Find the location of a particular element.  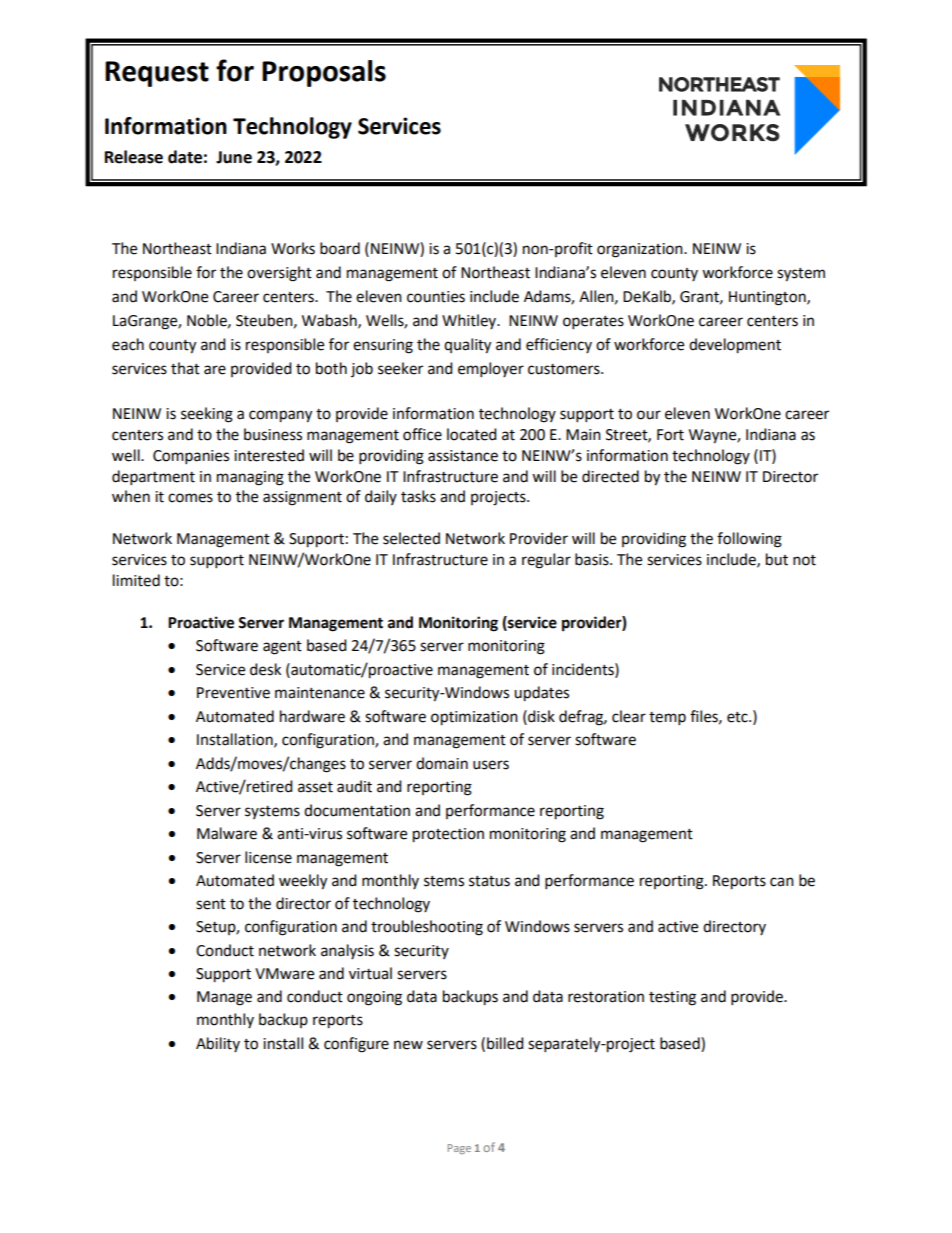

organization is located at coordinates (641, 250).
